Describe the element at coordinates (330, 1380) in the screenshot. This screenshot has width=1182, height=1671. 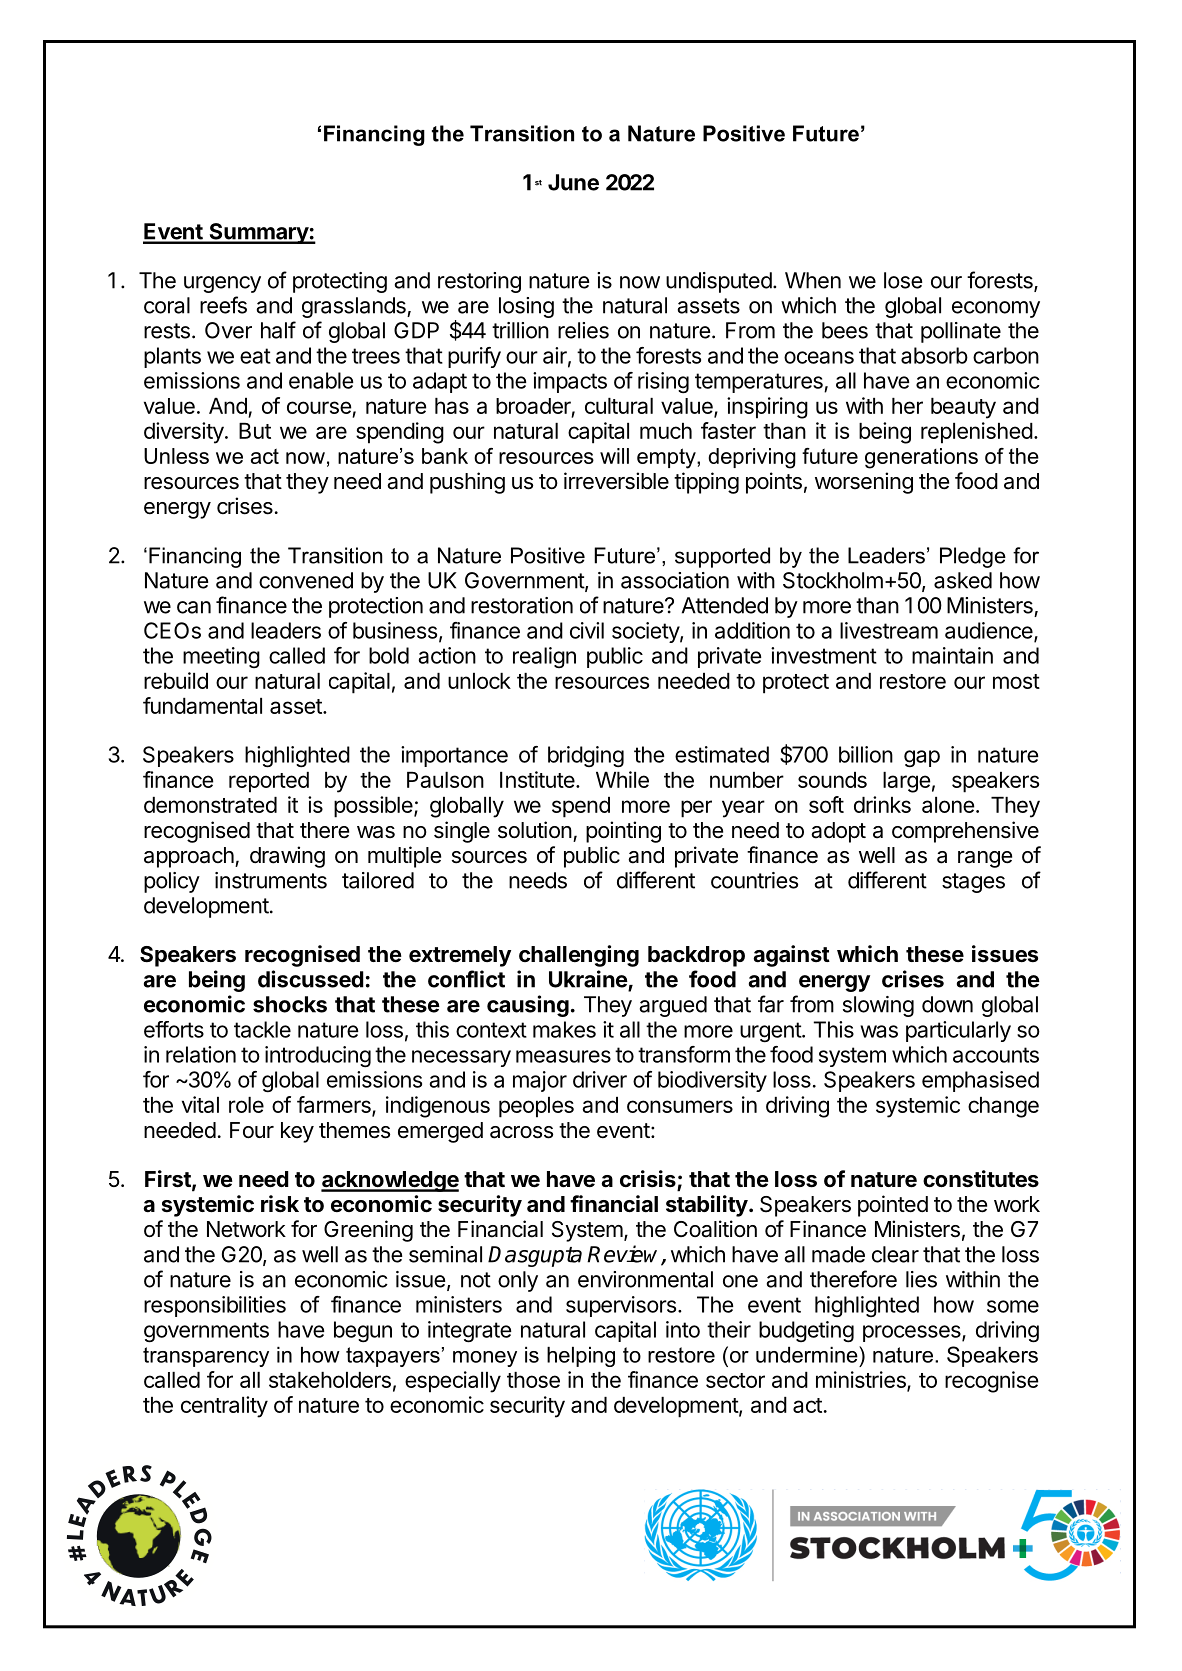
I see `stakeholders` at that location.
